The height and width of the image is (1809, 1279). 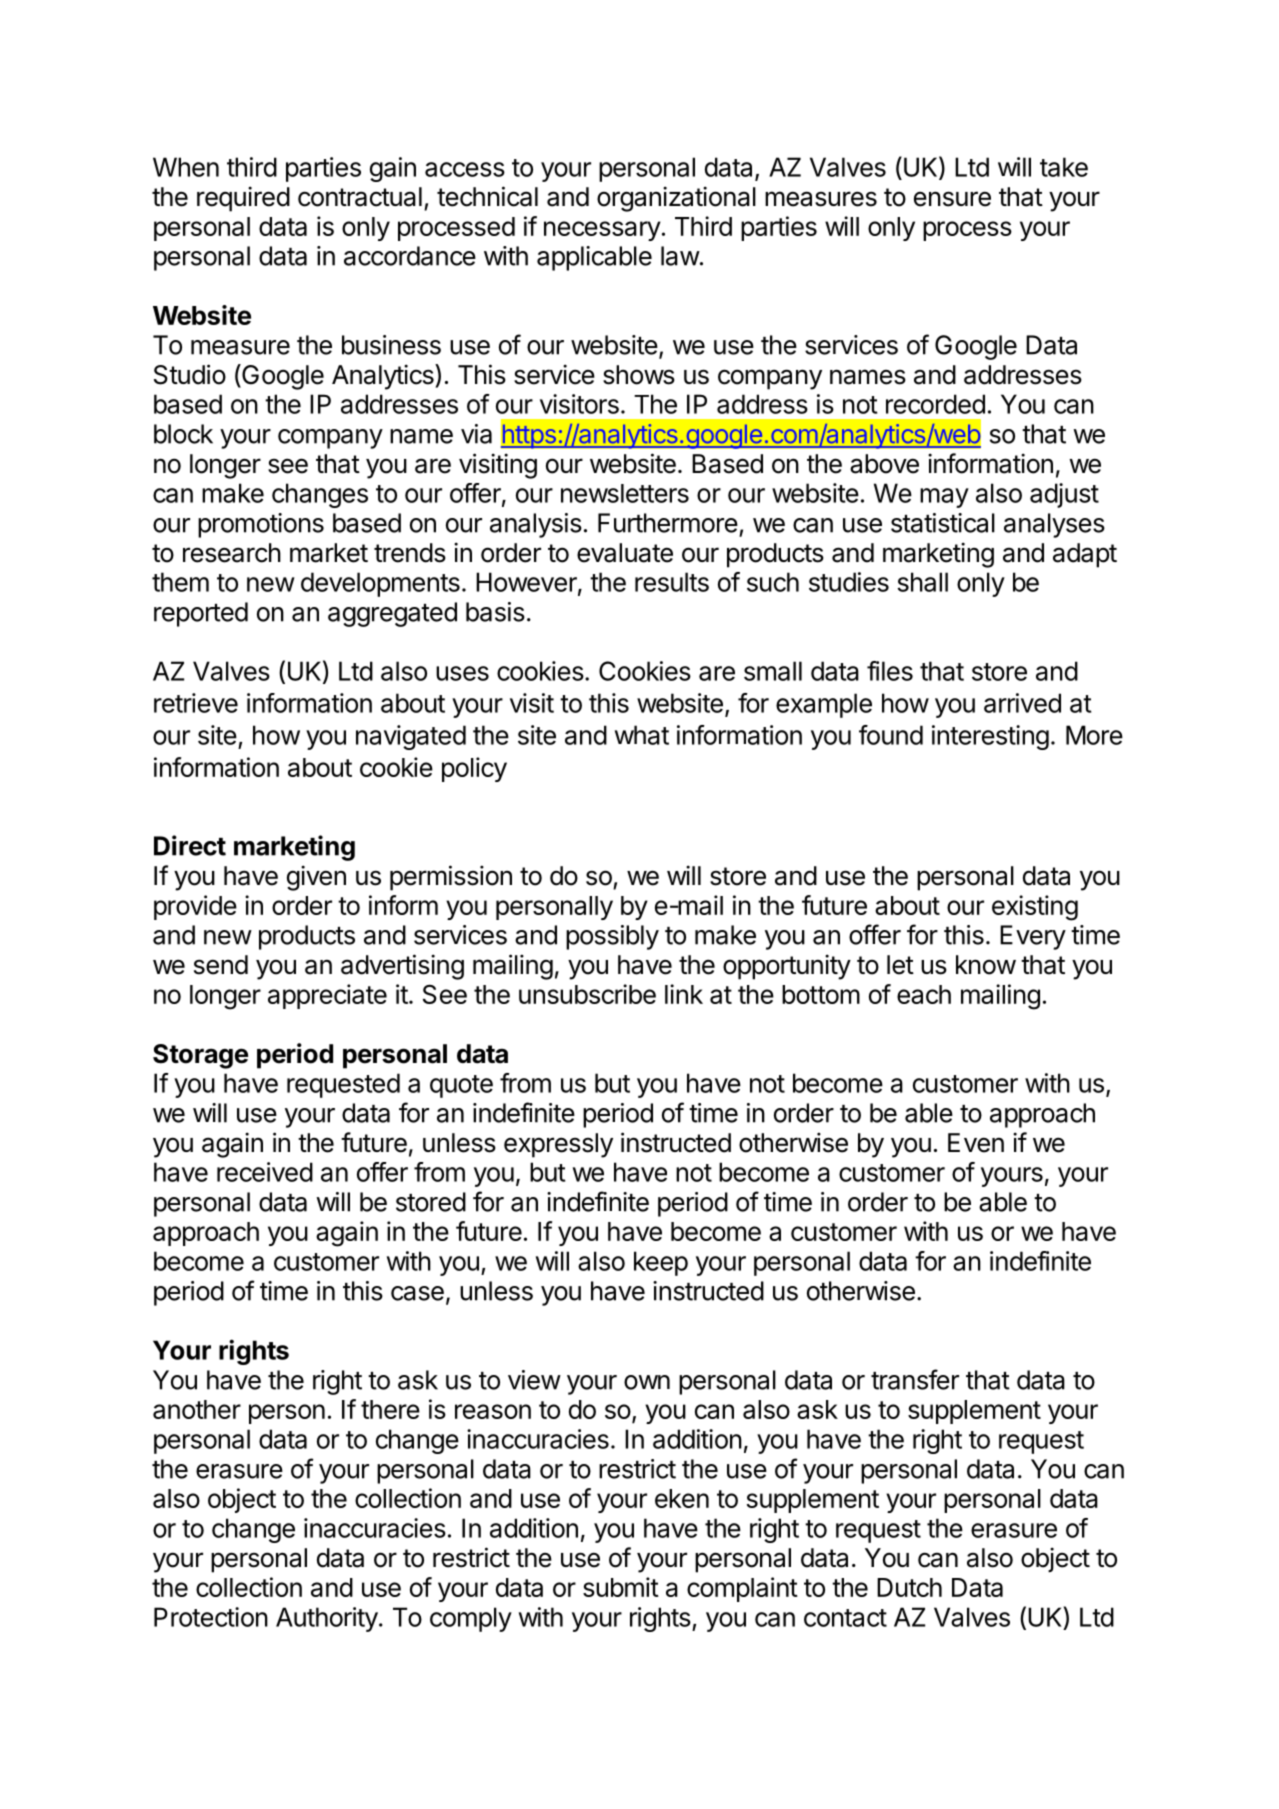 I want to click on Authority, so click(x=327, y=1619).
